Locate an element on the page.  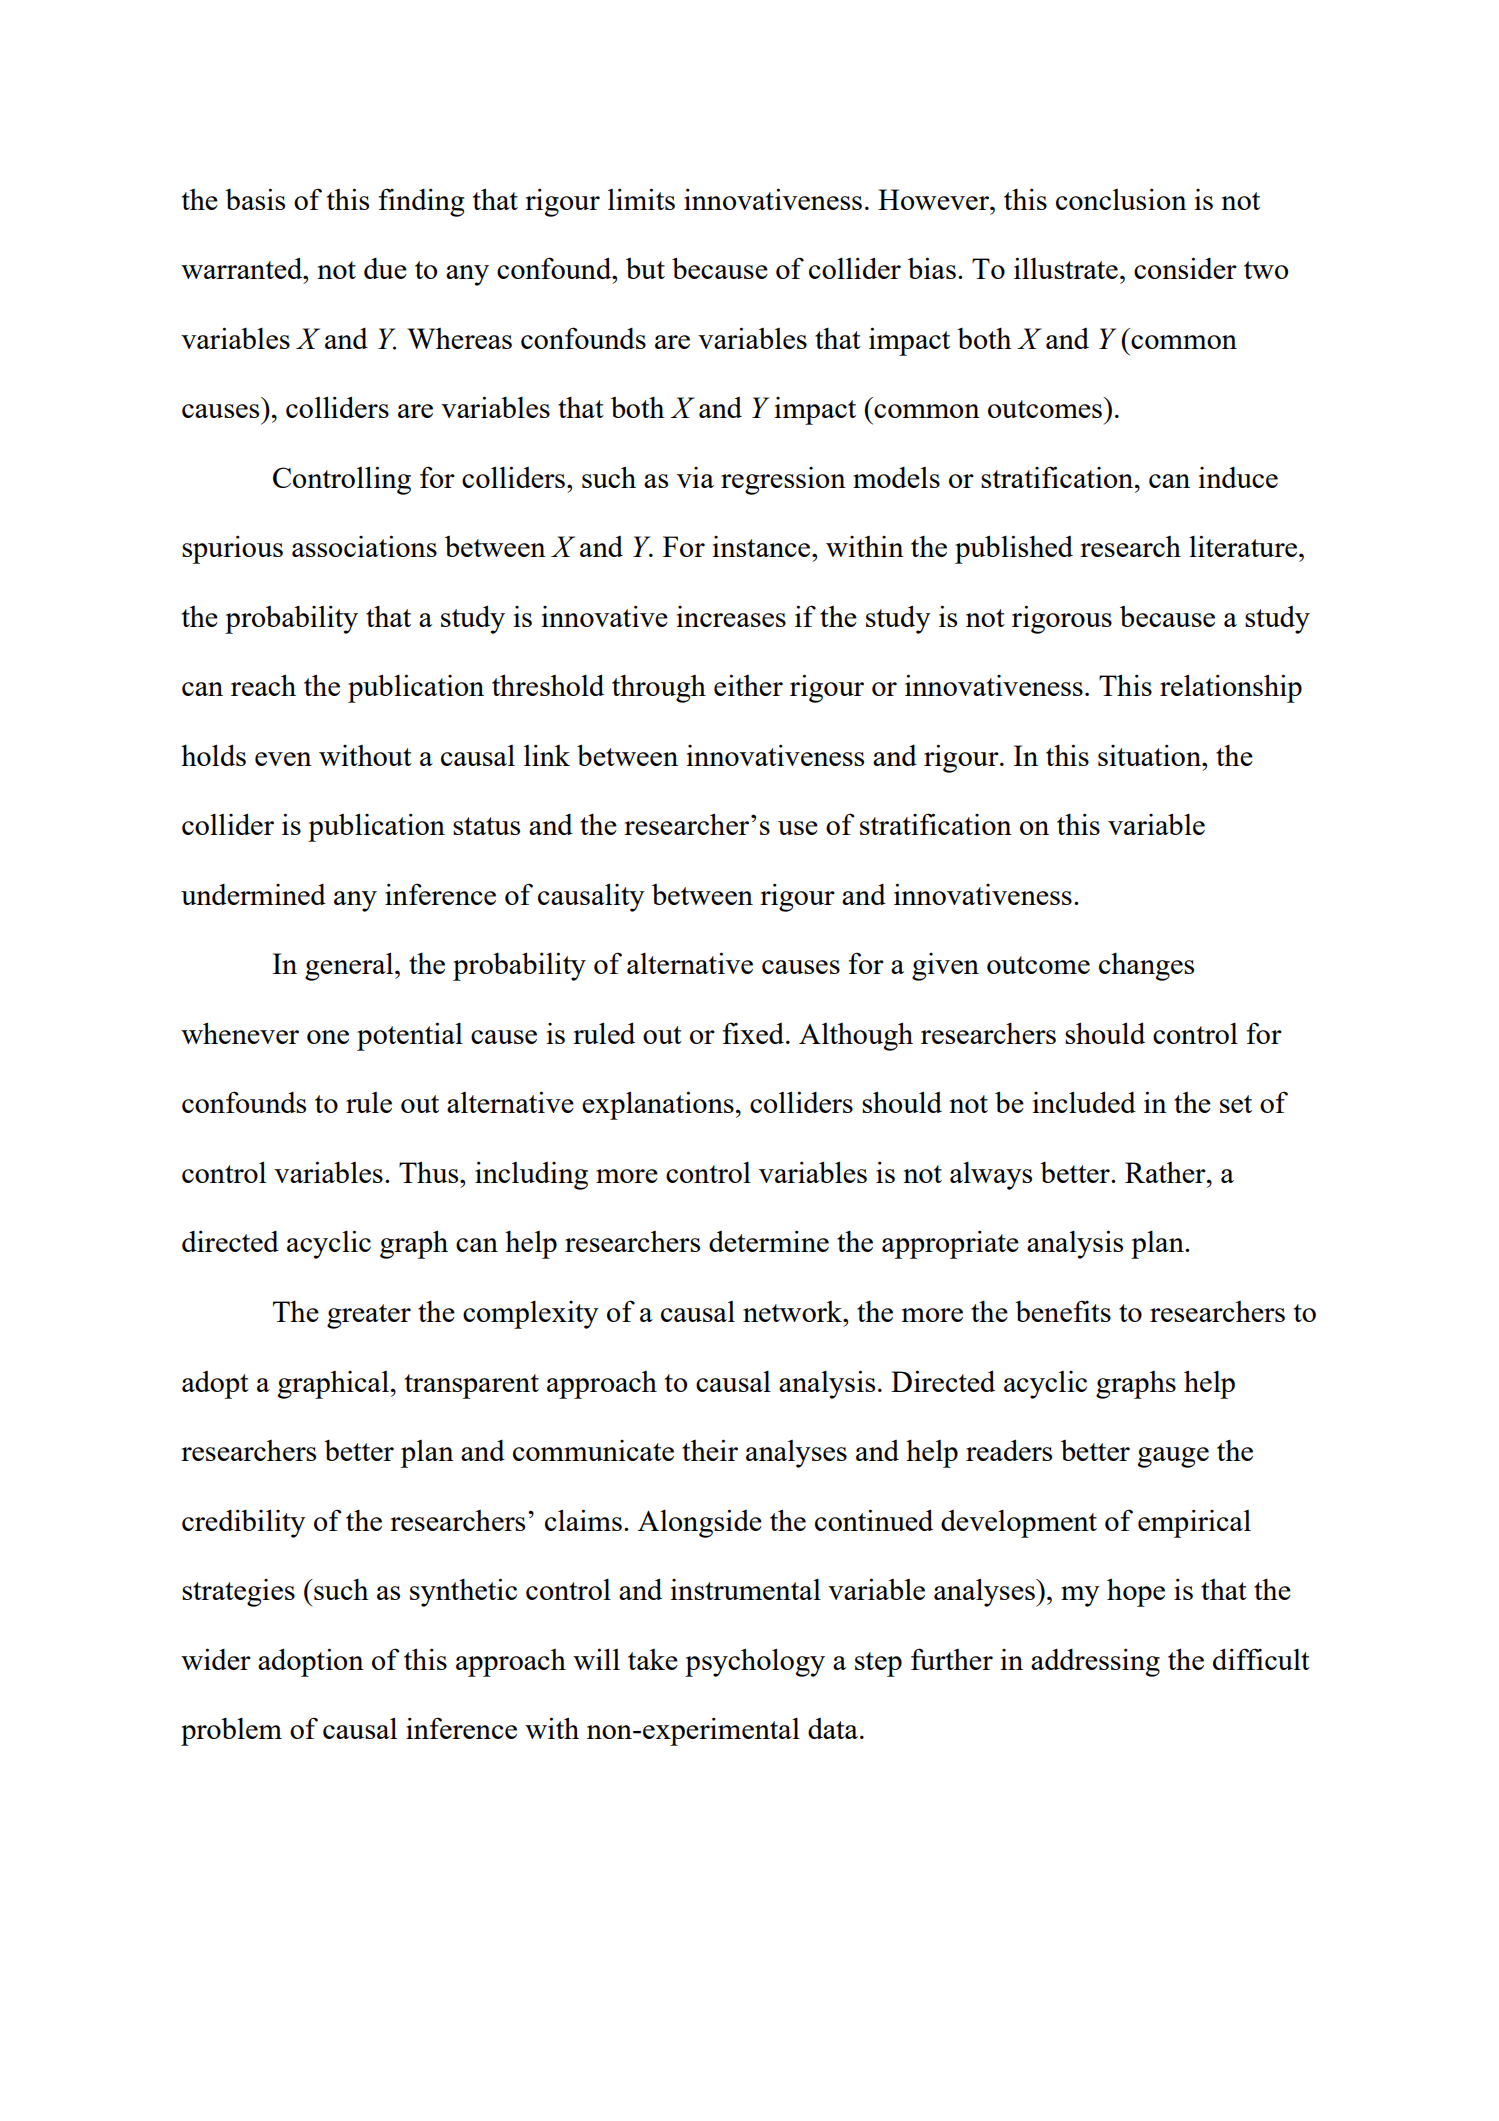
situation is located at coordinates (1151, 755).
